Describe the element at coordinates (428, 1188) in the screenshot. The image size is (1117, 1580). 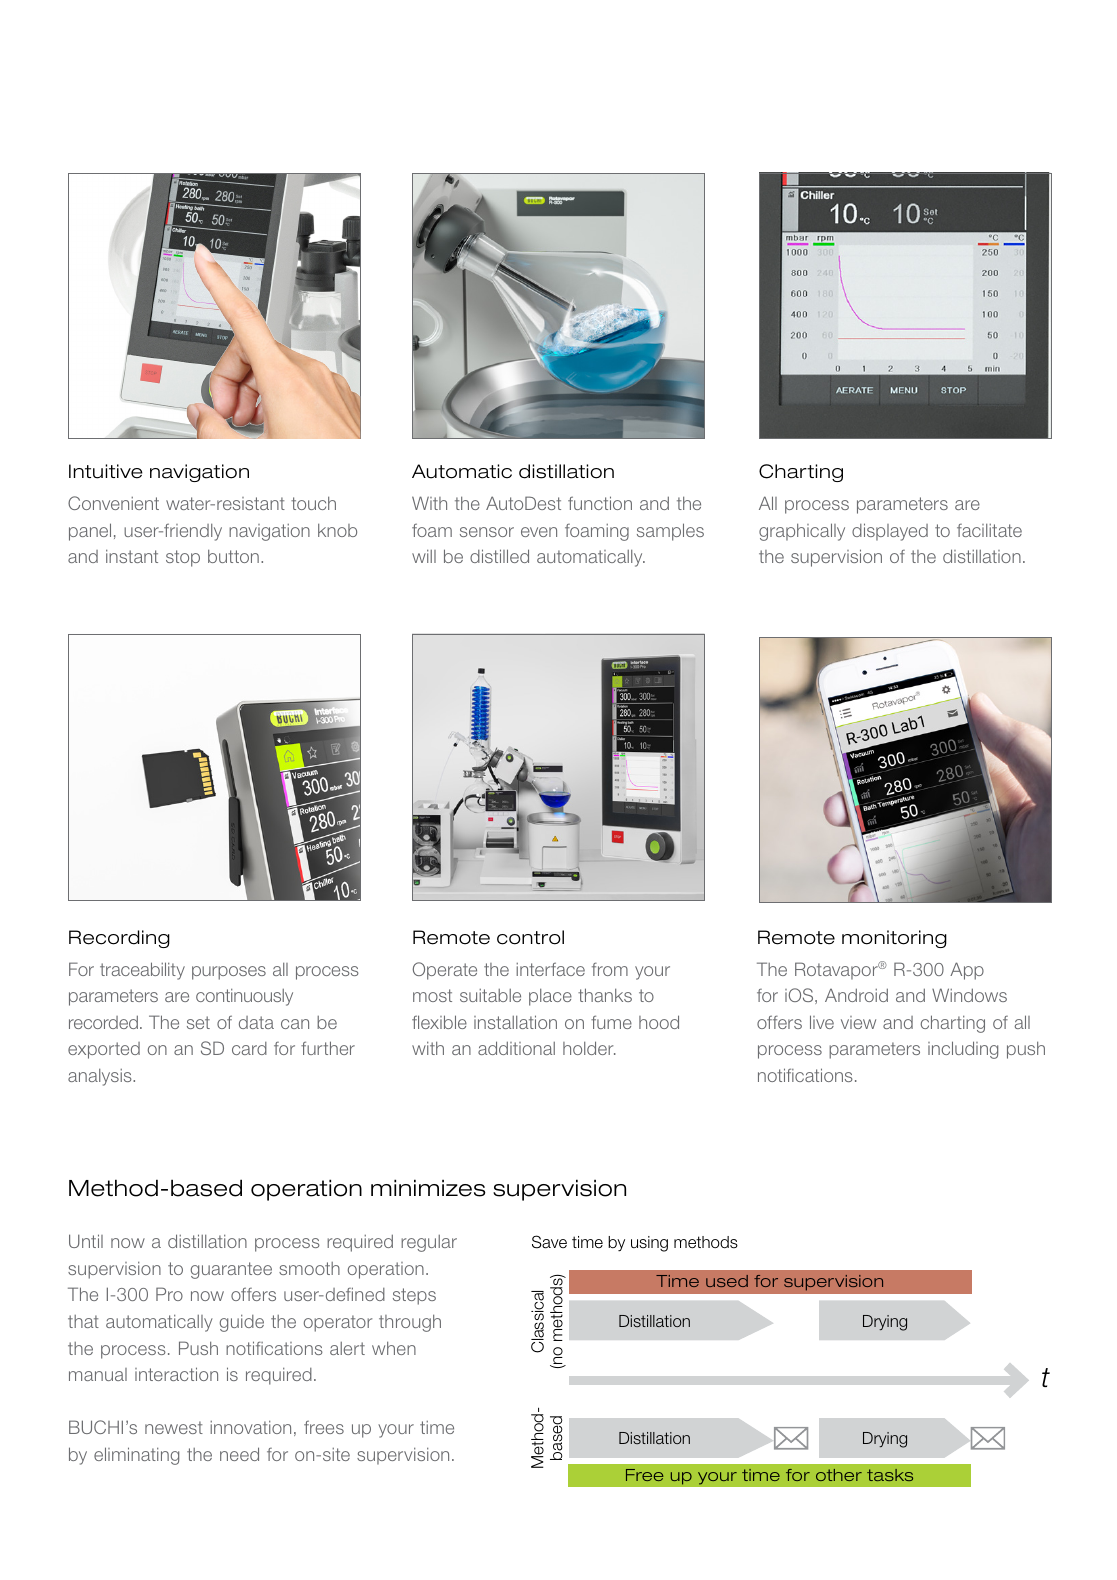
I see `minimizes` at that location.
